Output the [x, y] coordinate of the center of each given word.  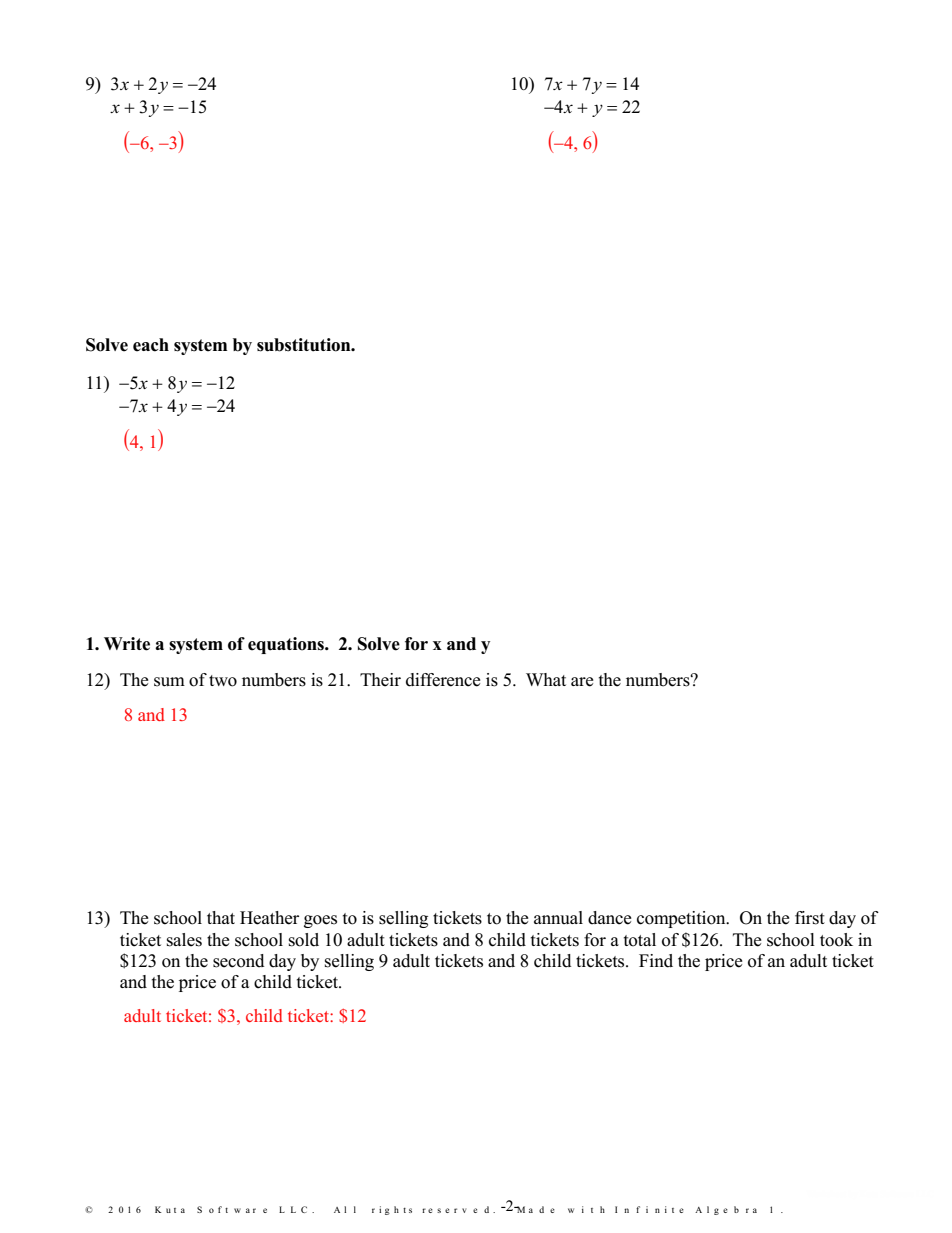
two [223, 681]
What [546, 679]
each [151, 345]
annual [558, 917]
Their [380, 680]
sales [184, 940]
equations [287, 645]
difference [443, 680]
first [810, 918]
